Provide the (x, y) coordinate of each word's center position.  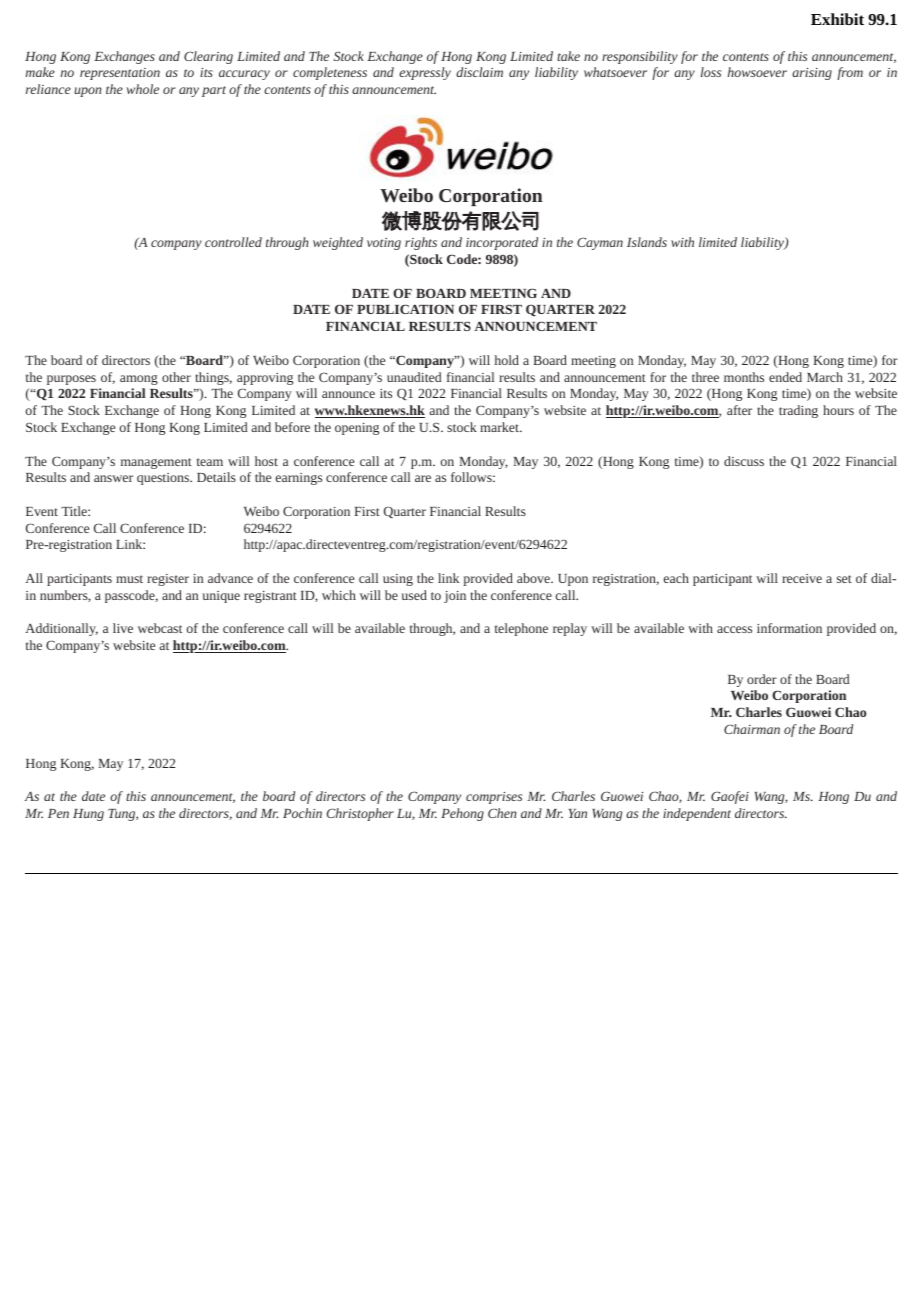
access (734, 629)
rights (421, 243)
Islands (647, 242)
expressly (425, 73)
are (423, 478)
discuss (744, 461)
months (744, 377)
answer (113, 478)
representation (120, 74)
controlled (233, 242)
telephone (521, 629)
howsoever (757, 72)
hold (506, 360)
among (139, 380)
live (123, 628)
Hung (88, 815)
